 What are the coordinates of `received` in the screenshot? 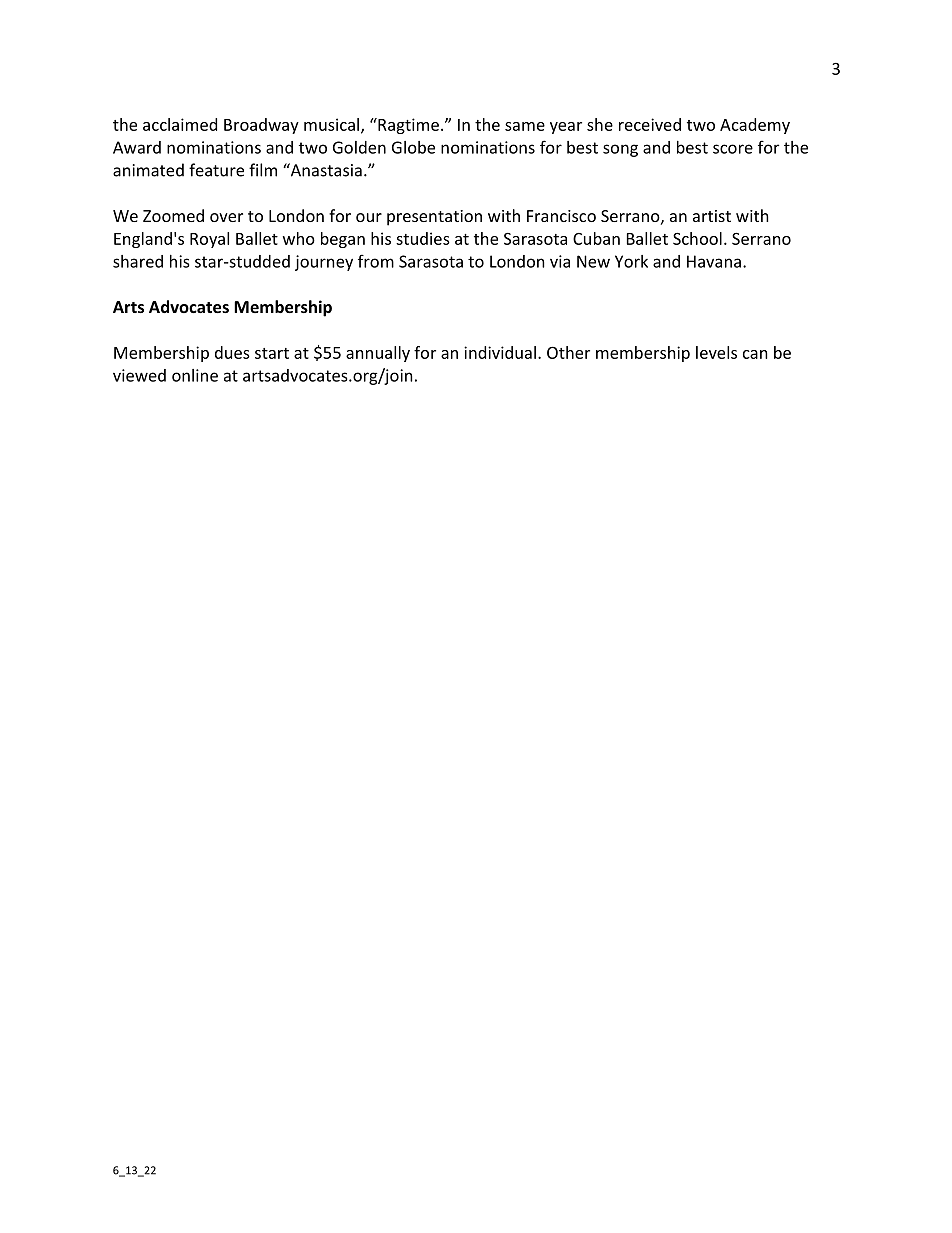 It's located at (650, 124).
